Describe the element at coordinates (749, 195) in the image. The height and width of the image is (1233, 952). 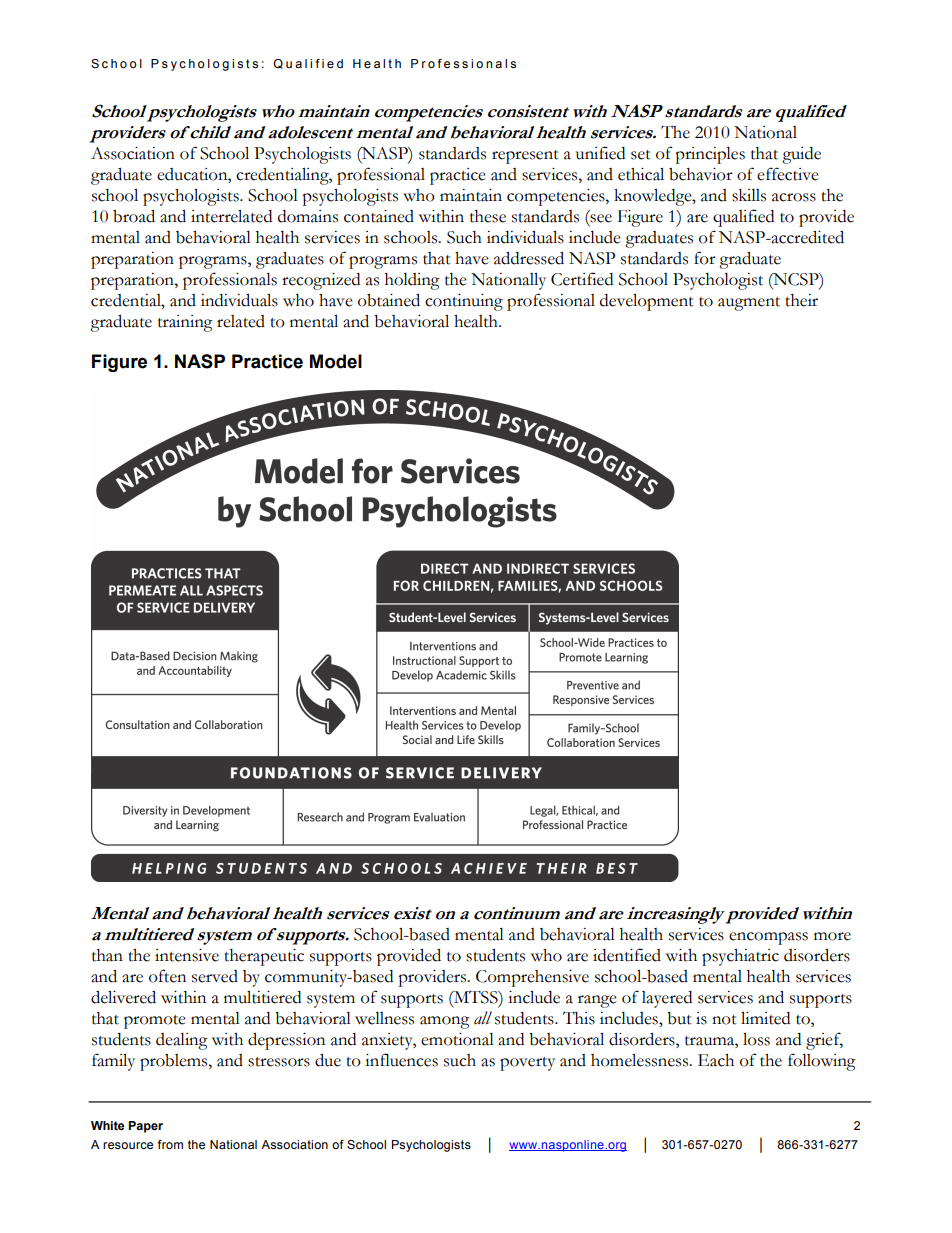
I see `skills` at that location.
